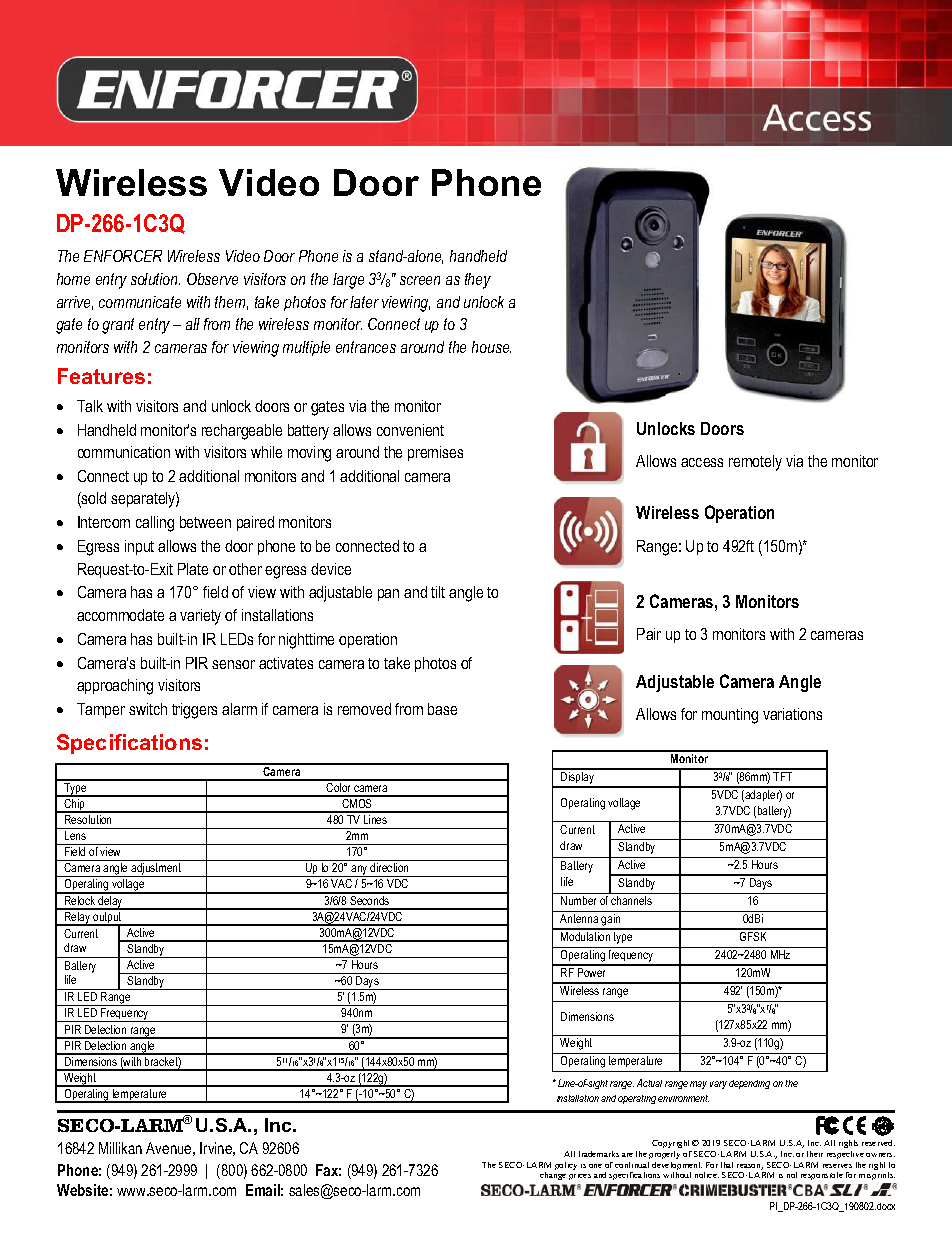  What do you see at coordinates (815, 1154) in the document?
I see `their` at bounding box center [815, 1154].
